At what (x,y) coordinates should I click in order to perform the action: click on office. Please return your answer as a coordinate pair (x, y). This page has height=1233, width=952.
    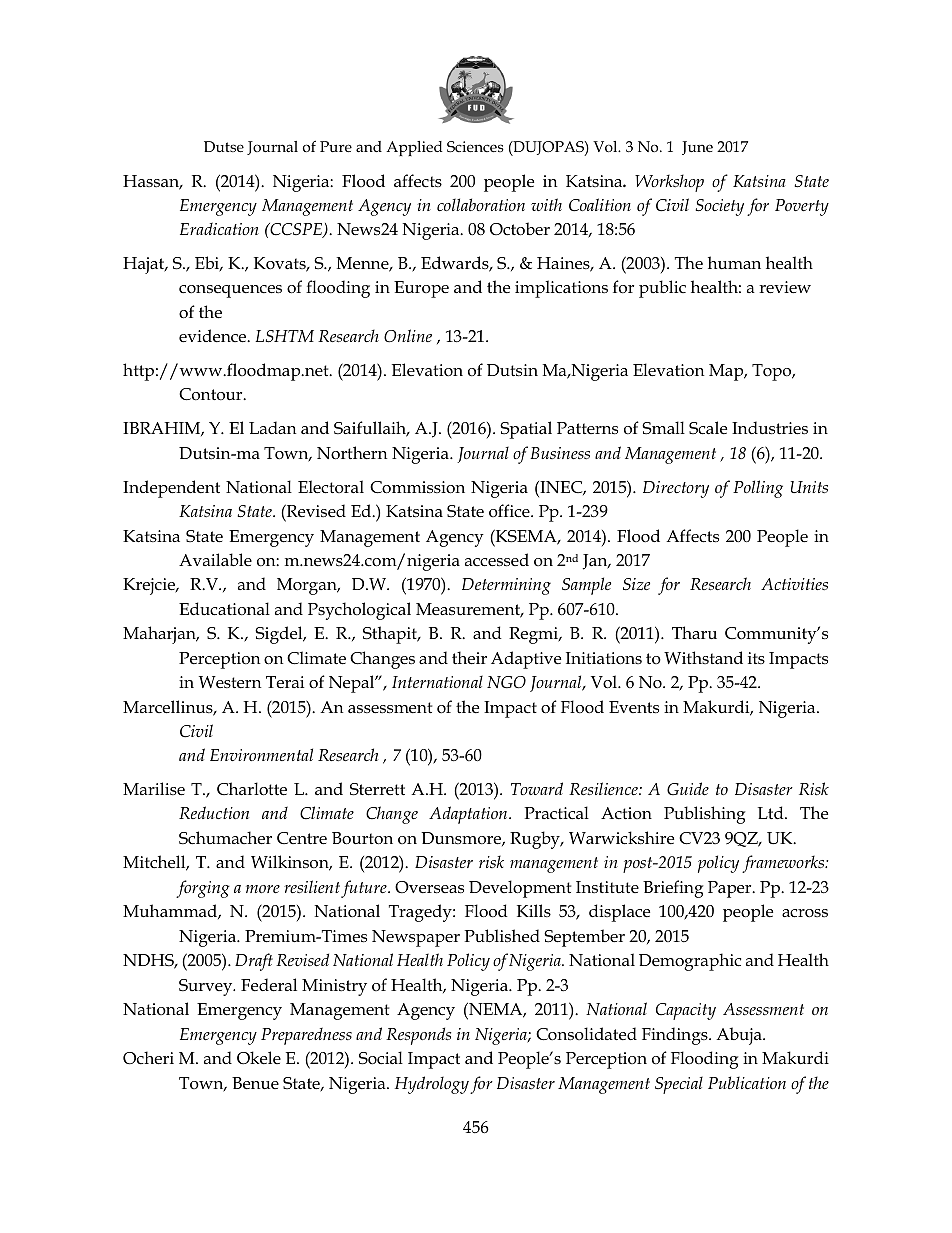
    Looking at the image, I should click on (510, 511).
